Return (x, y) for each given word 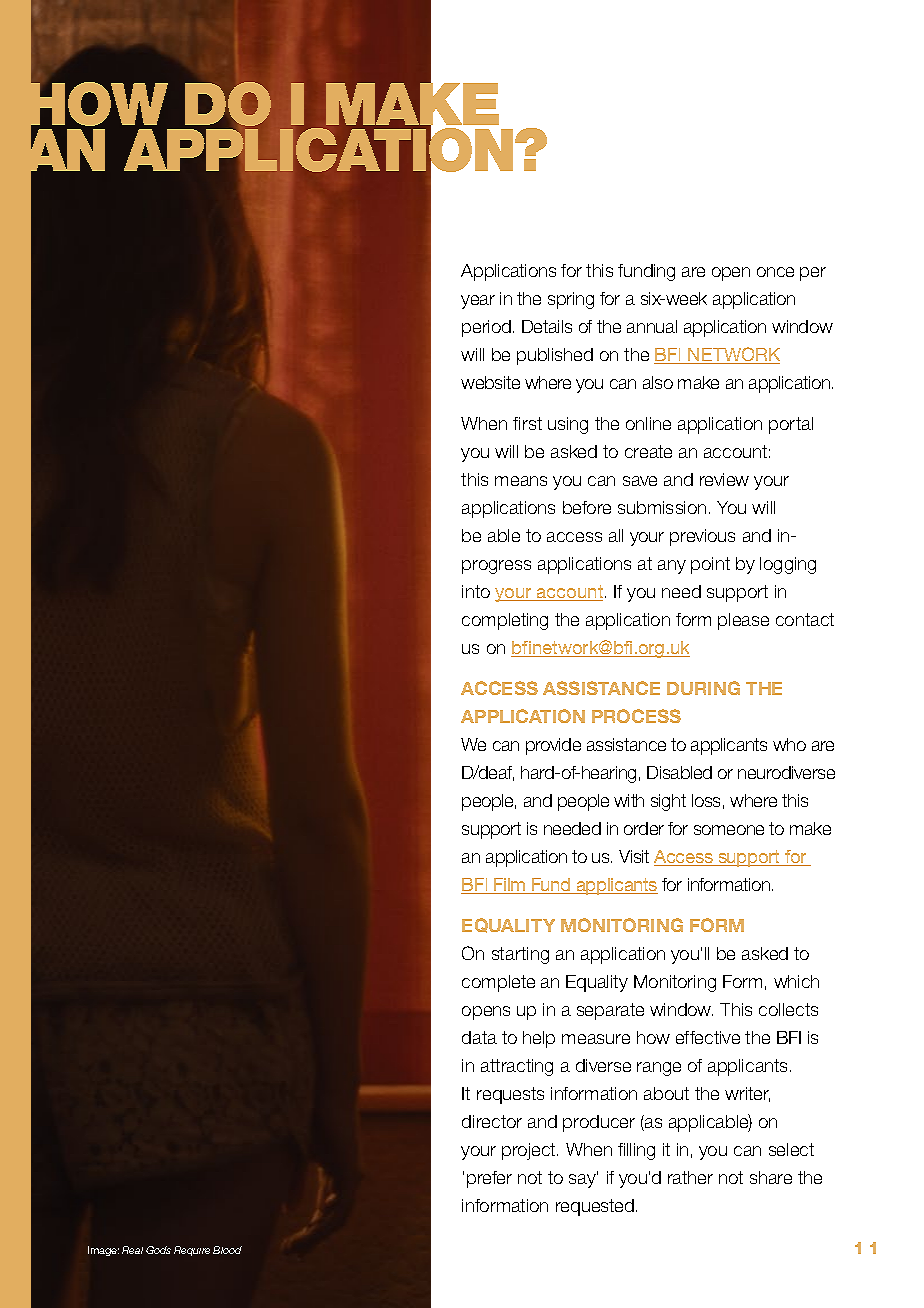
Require (192, 1251)
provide (553, 746)
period (486, 328)
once (775, 272)
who (789, 744)
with (629, 800)
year (478, 302)
